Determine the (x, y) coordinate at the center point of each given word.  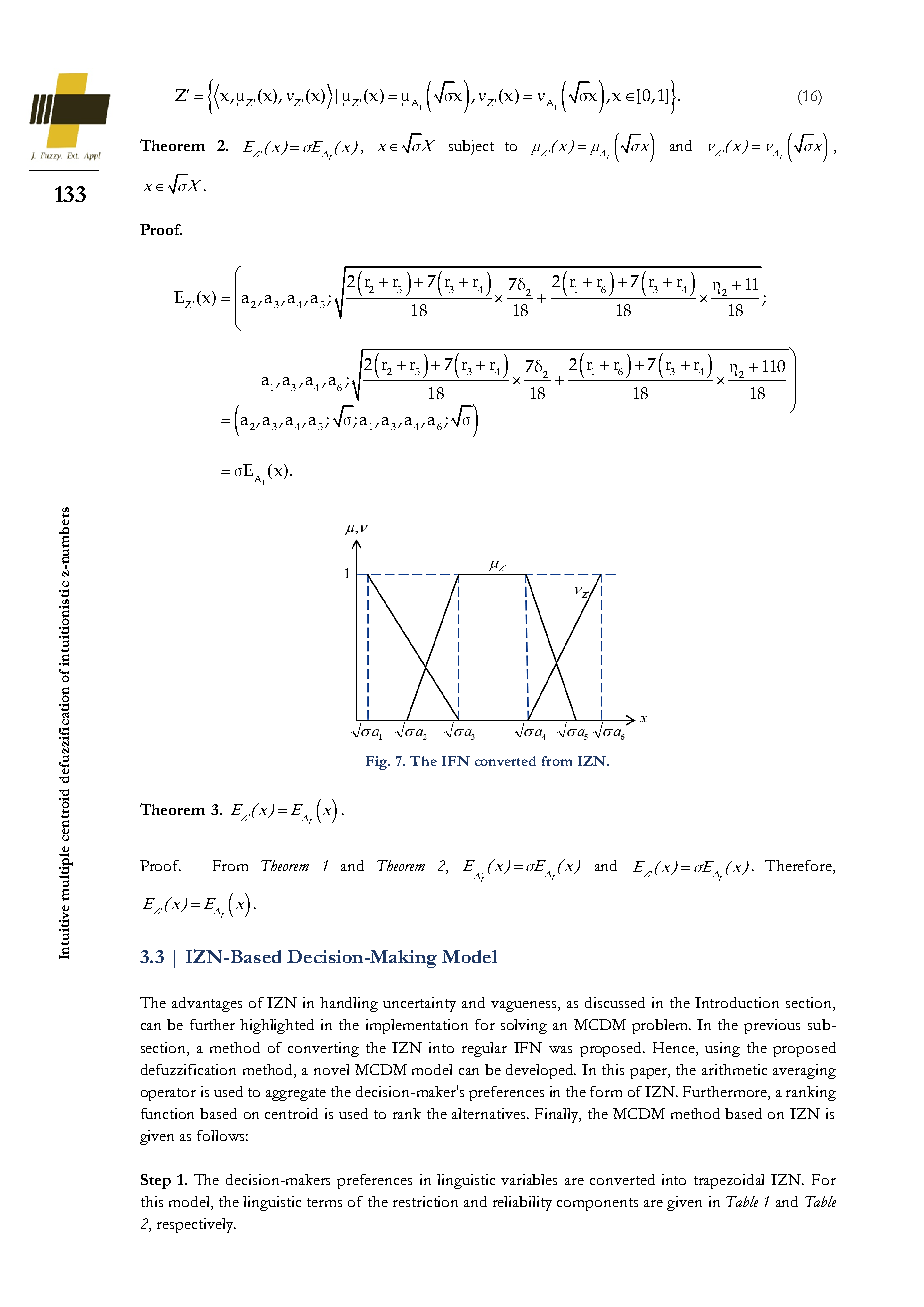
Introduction (737, 1002)
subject (471, 147)
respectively (196, 1225)
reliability (522, 1203)
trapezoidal (729, 1181)
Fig (378, 763)
